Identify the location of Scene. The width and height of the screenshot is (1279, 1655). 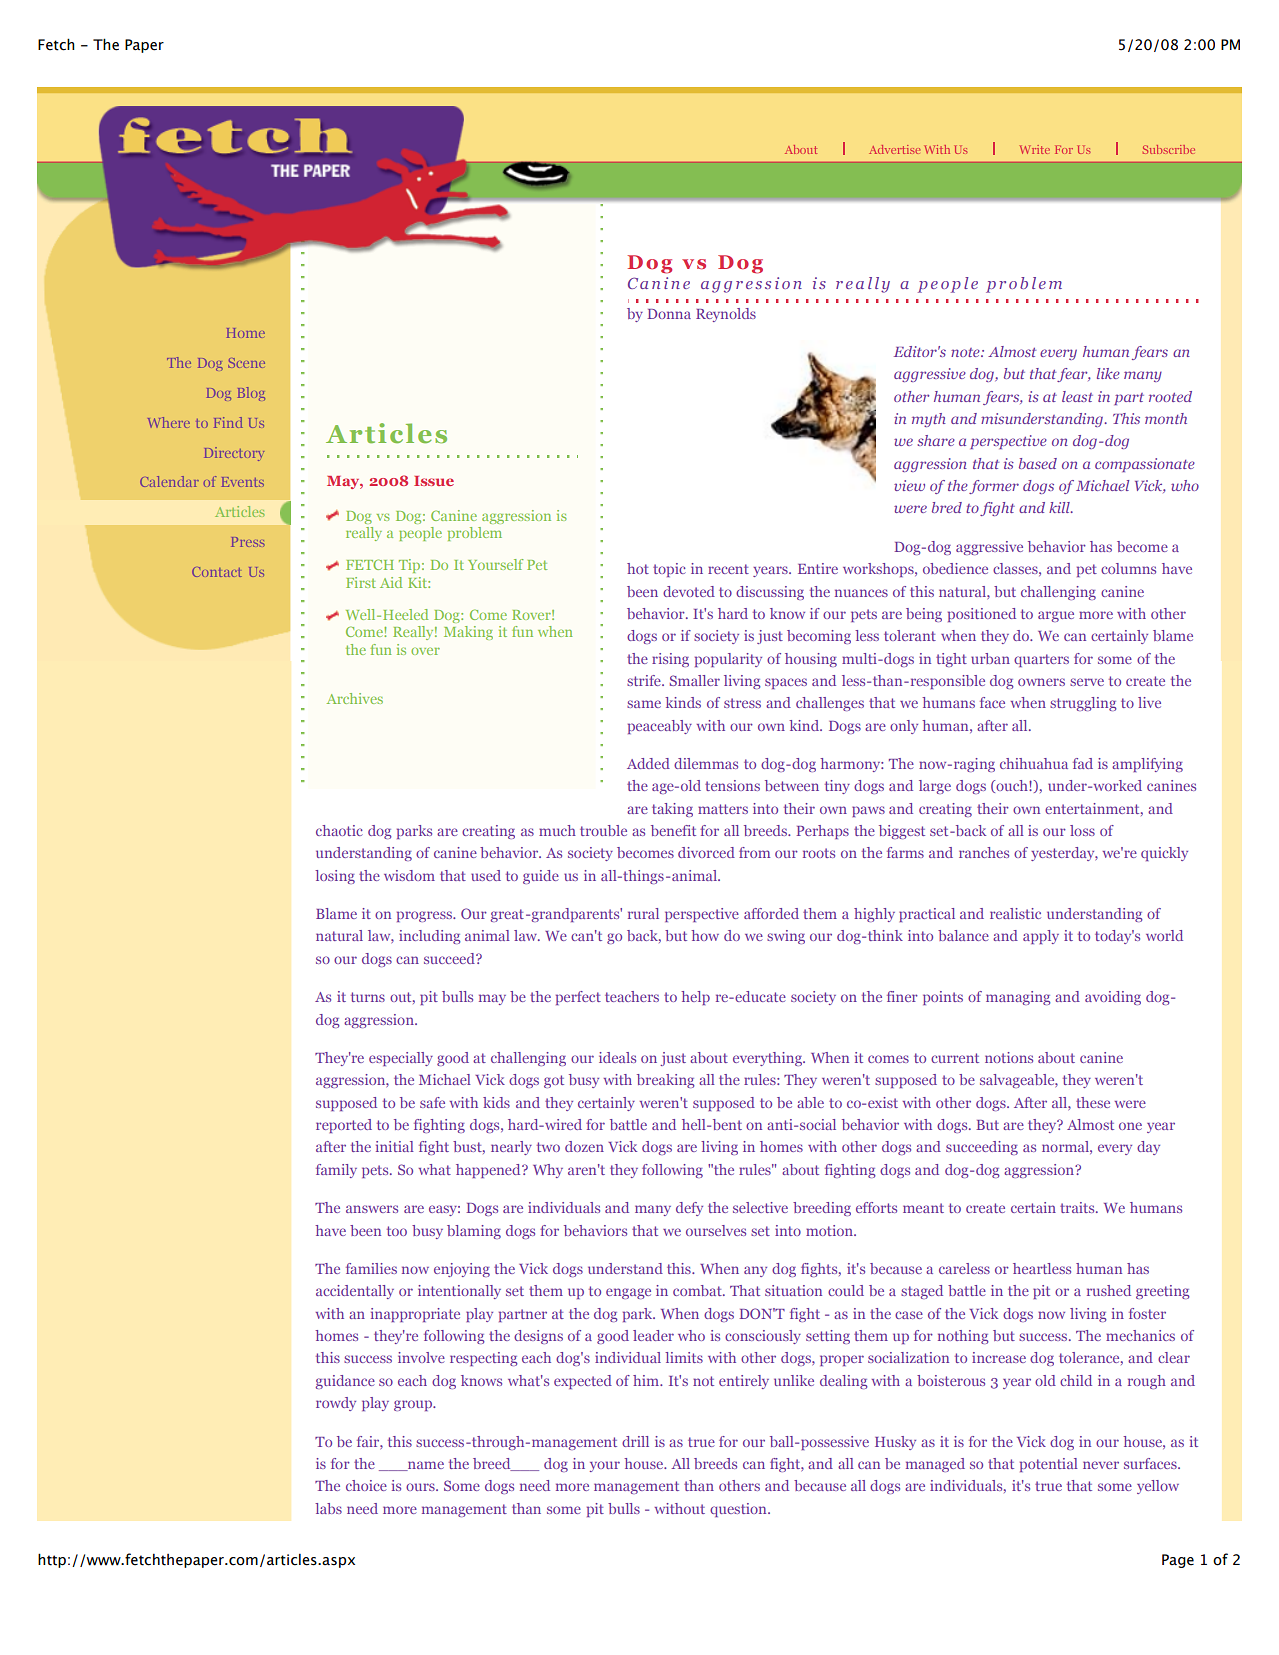
(246, 363).
